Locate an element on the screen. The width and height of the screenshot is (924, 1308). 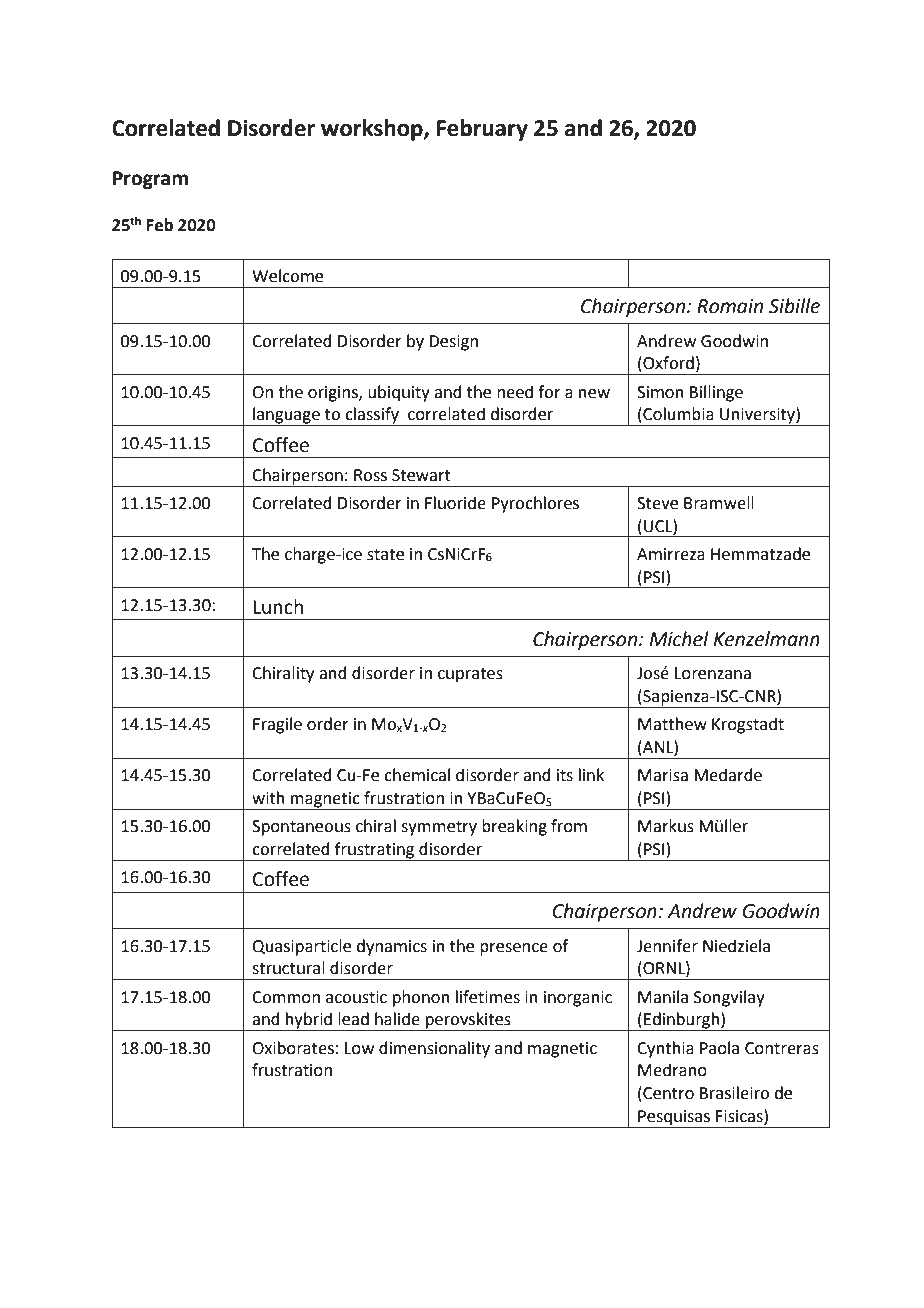
February is located at coordinates (482, 130).
